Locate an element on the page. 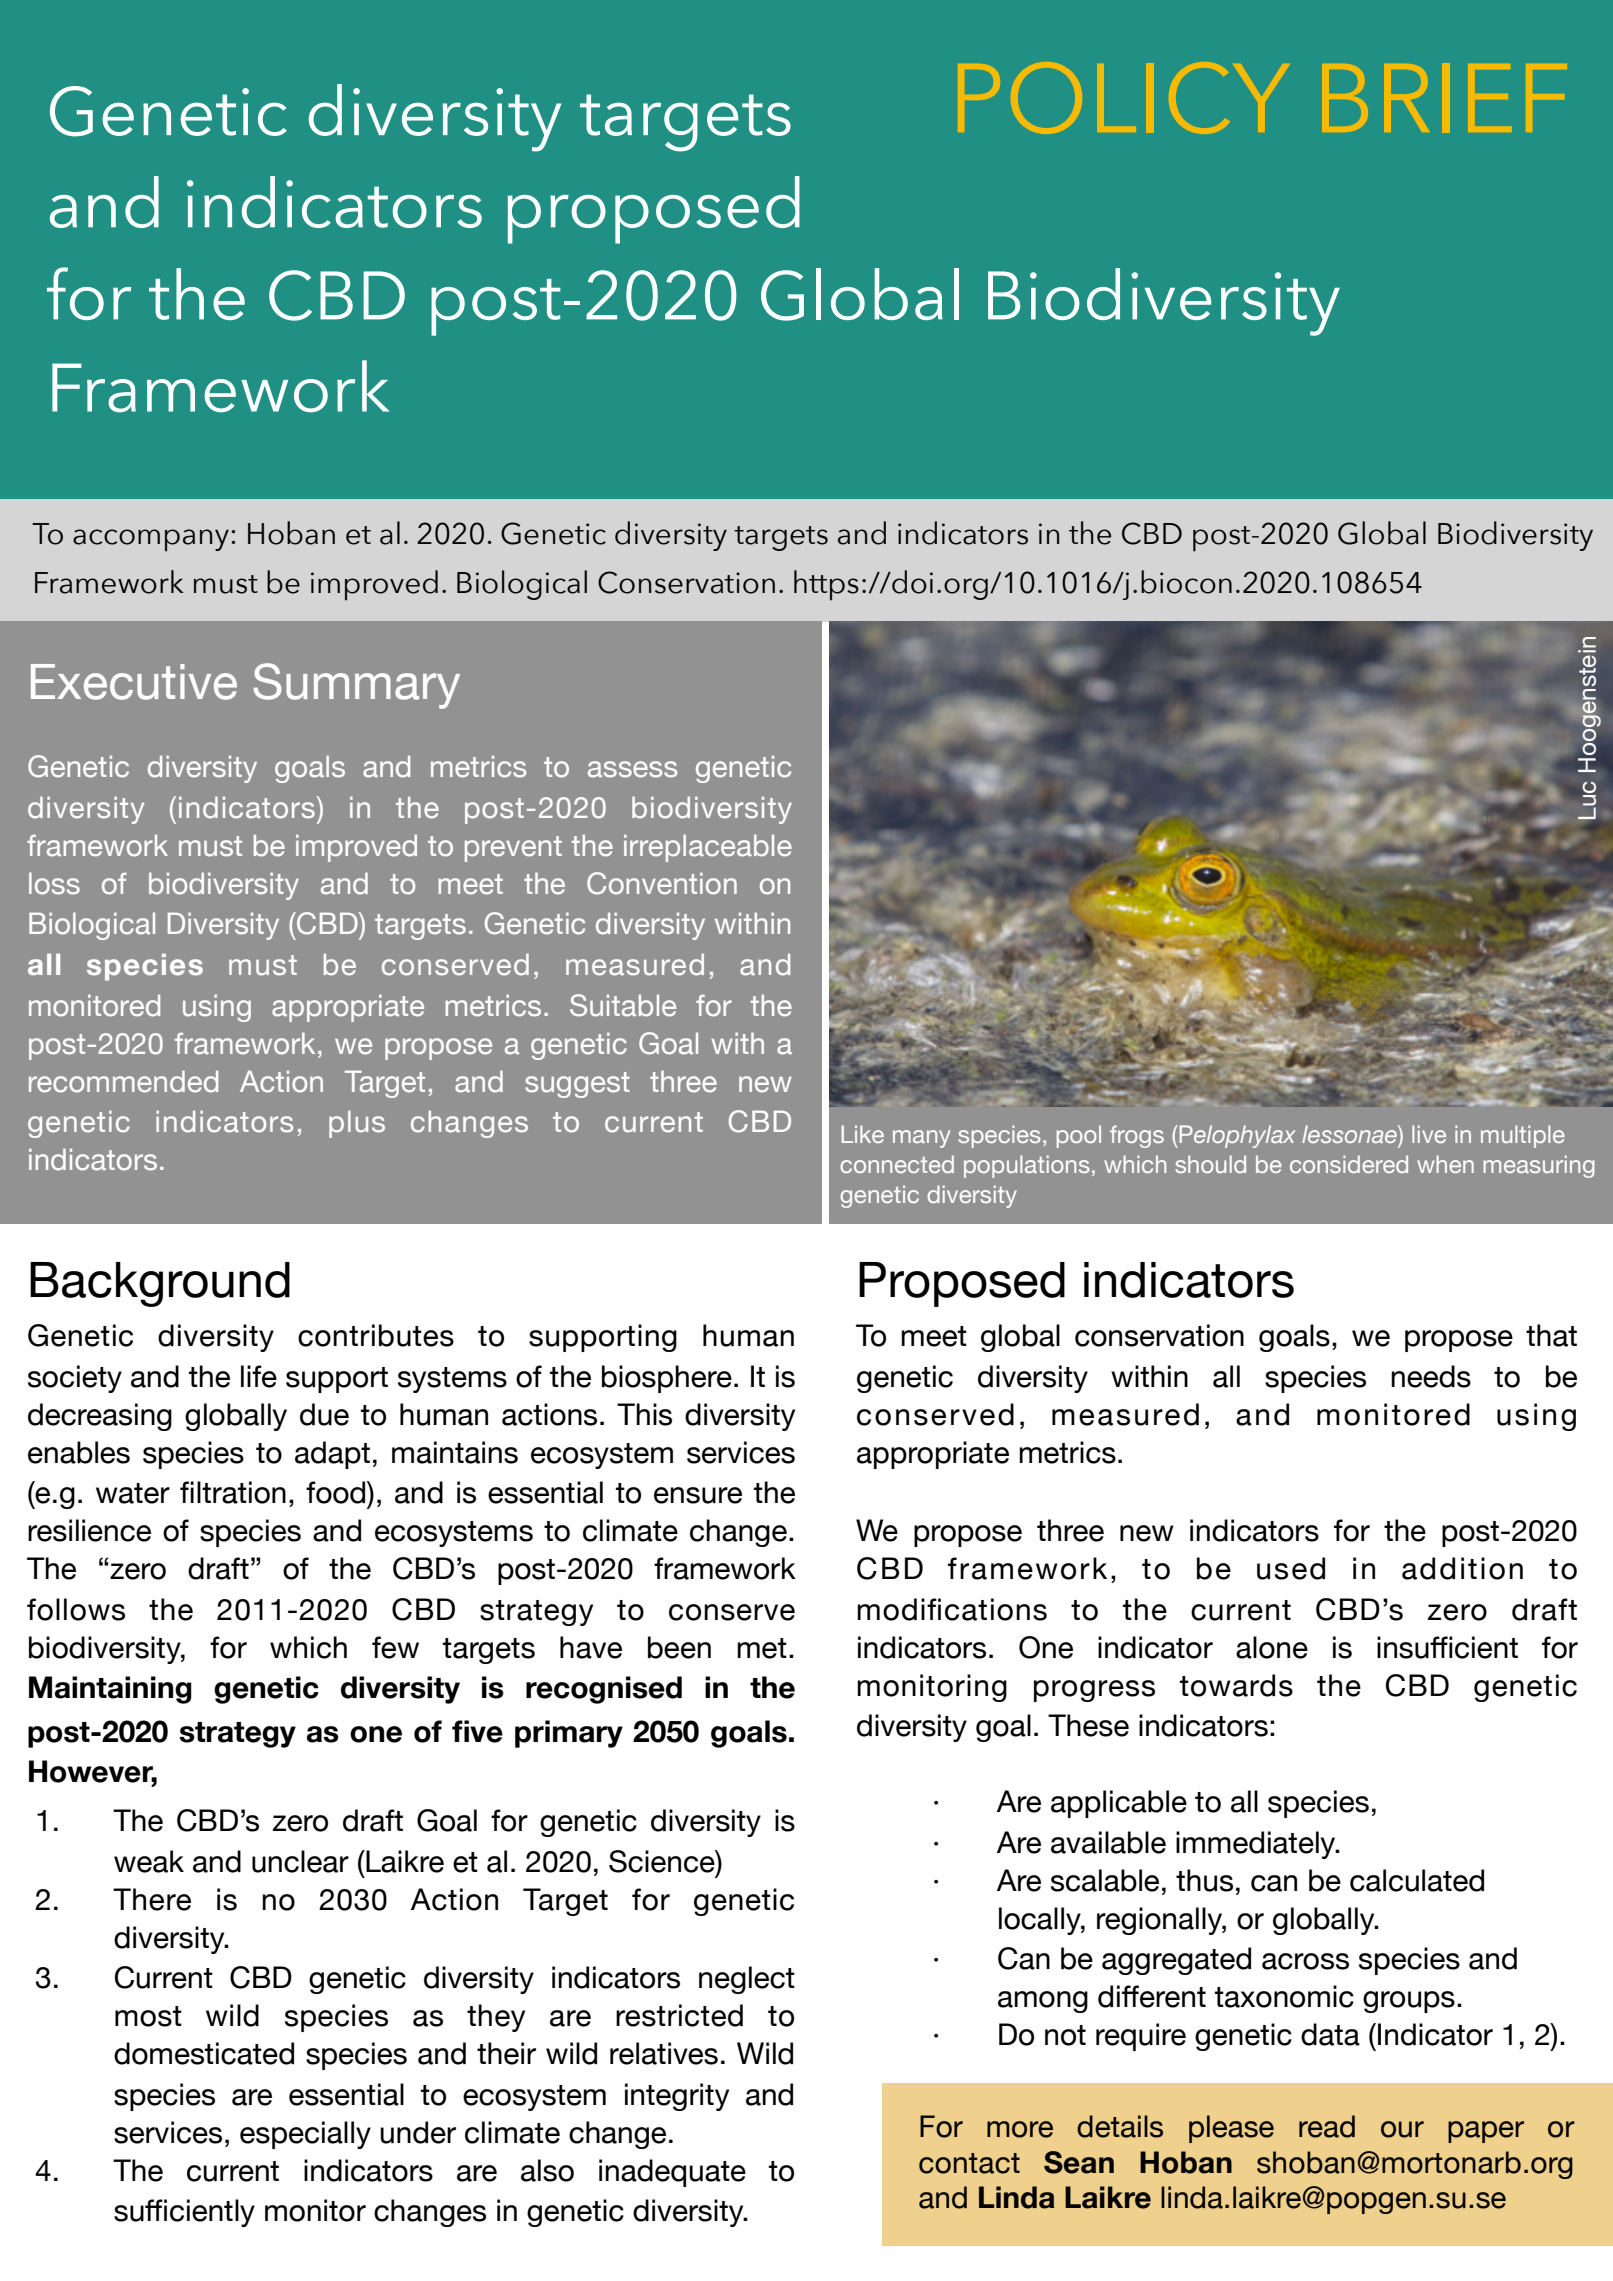 This page has height=2281, width=1613. irreplaceable is located at coordinates (708, 848).
